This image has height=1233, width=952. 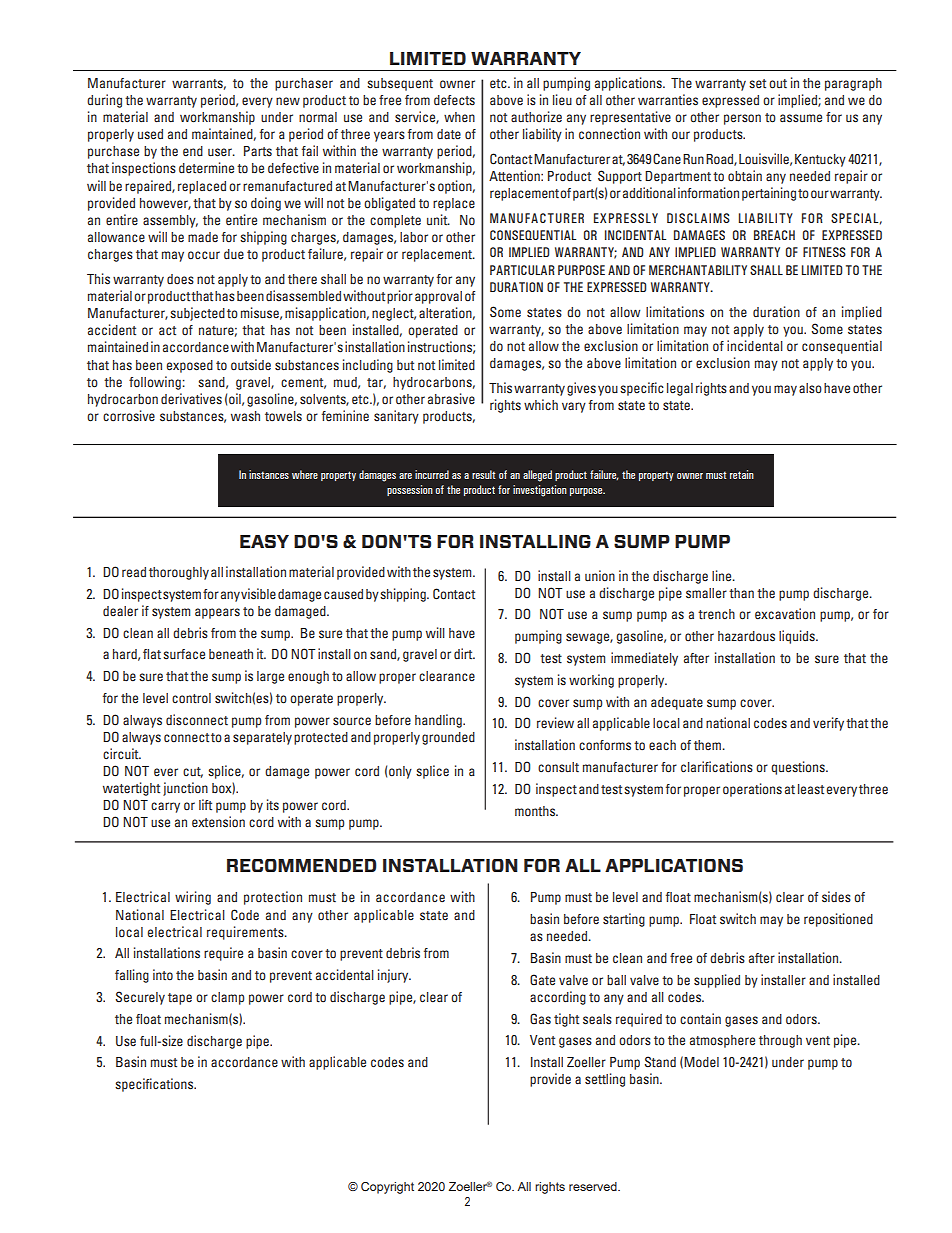 What do you see at coordinates (205, 804) in the image?
I see `lift` at bounding box center [205, 804].
